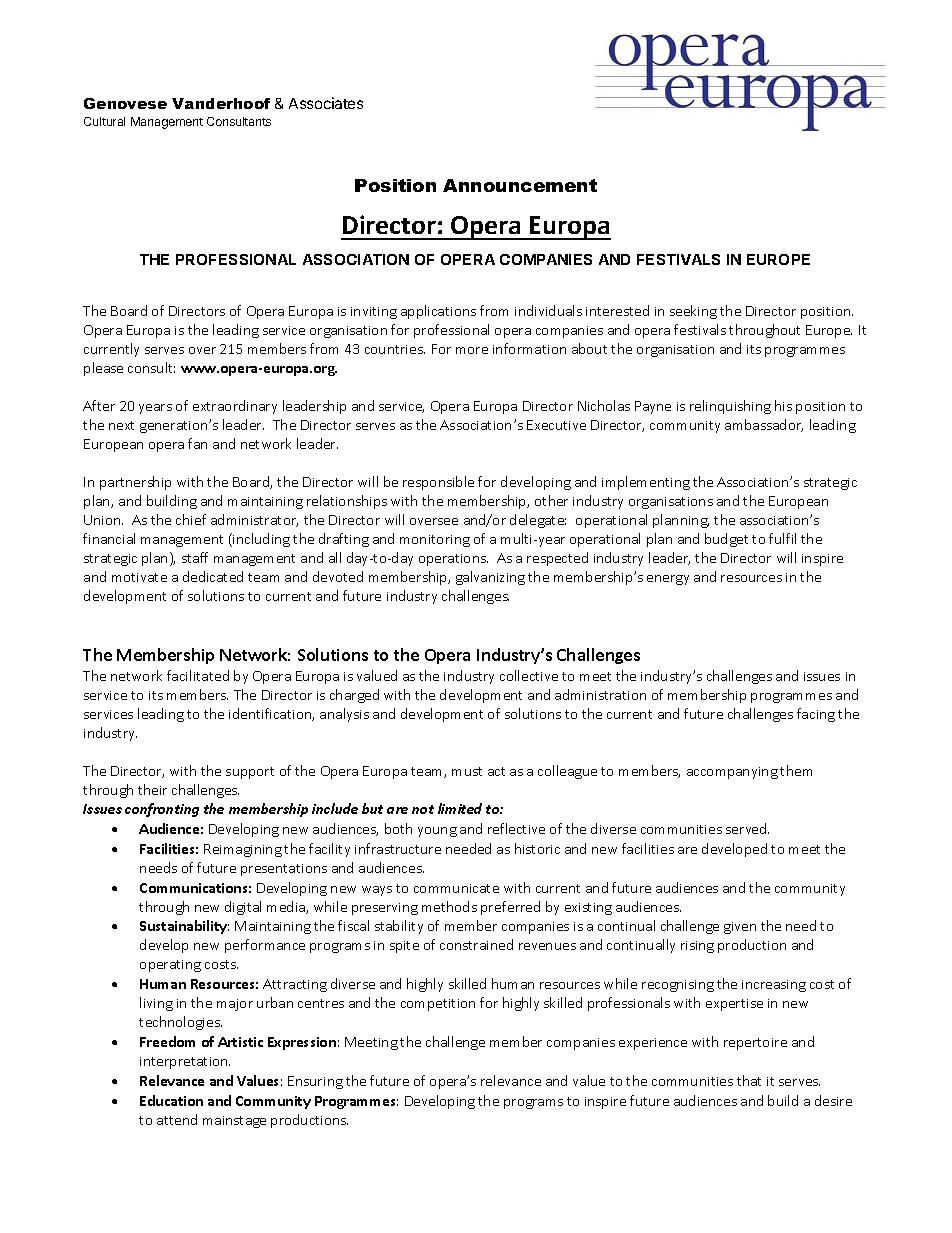 This screenshot has width=952, height=1233. Describe the element at coordinates (243, 850) in the screenshot. I see `Reimagining` at that location.
